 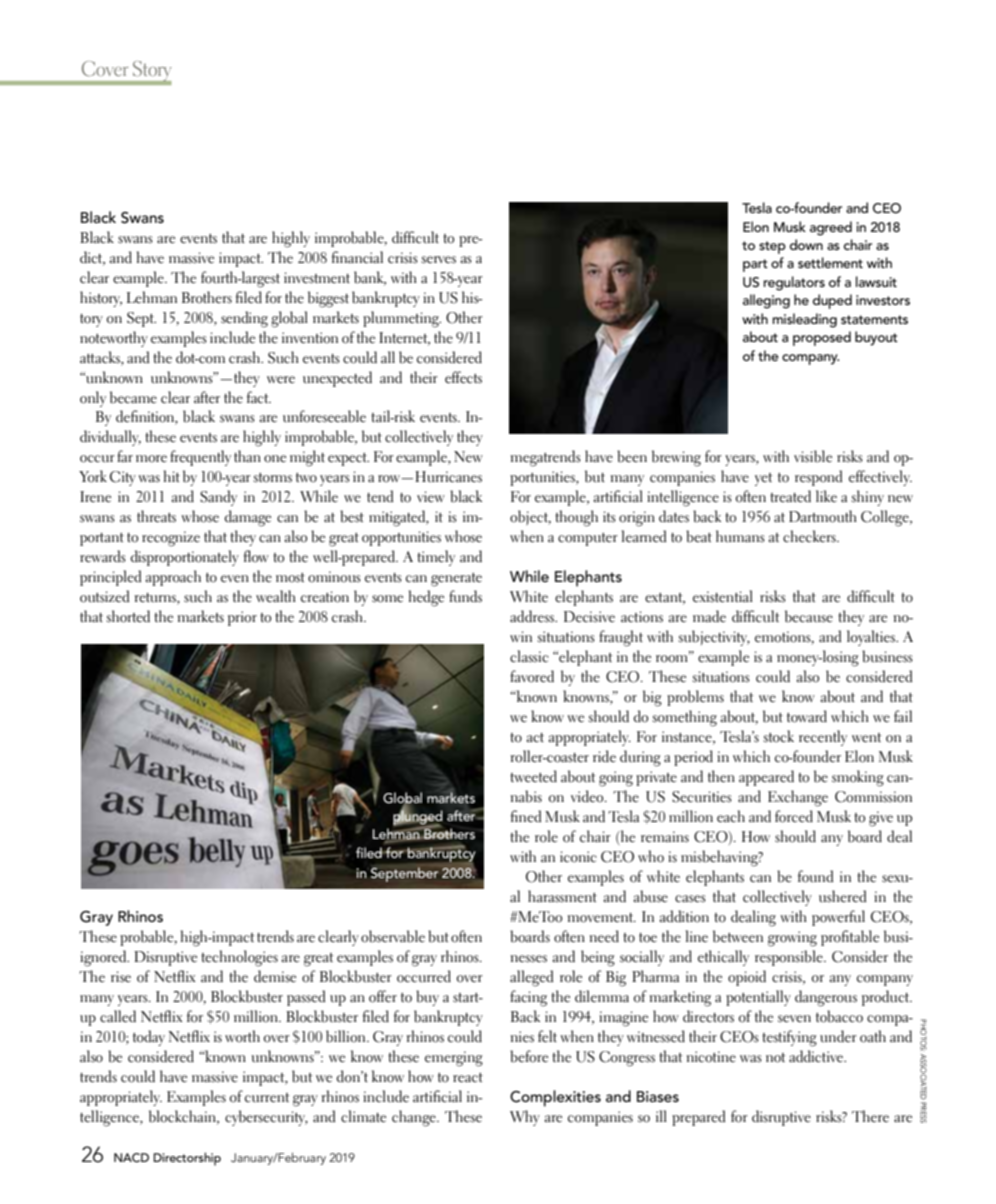 What do you see at coordinates (244, 319) in the document?
I see `sending` at bounding box center [244, 319].
